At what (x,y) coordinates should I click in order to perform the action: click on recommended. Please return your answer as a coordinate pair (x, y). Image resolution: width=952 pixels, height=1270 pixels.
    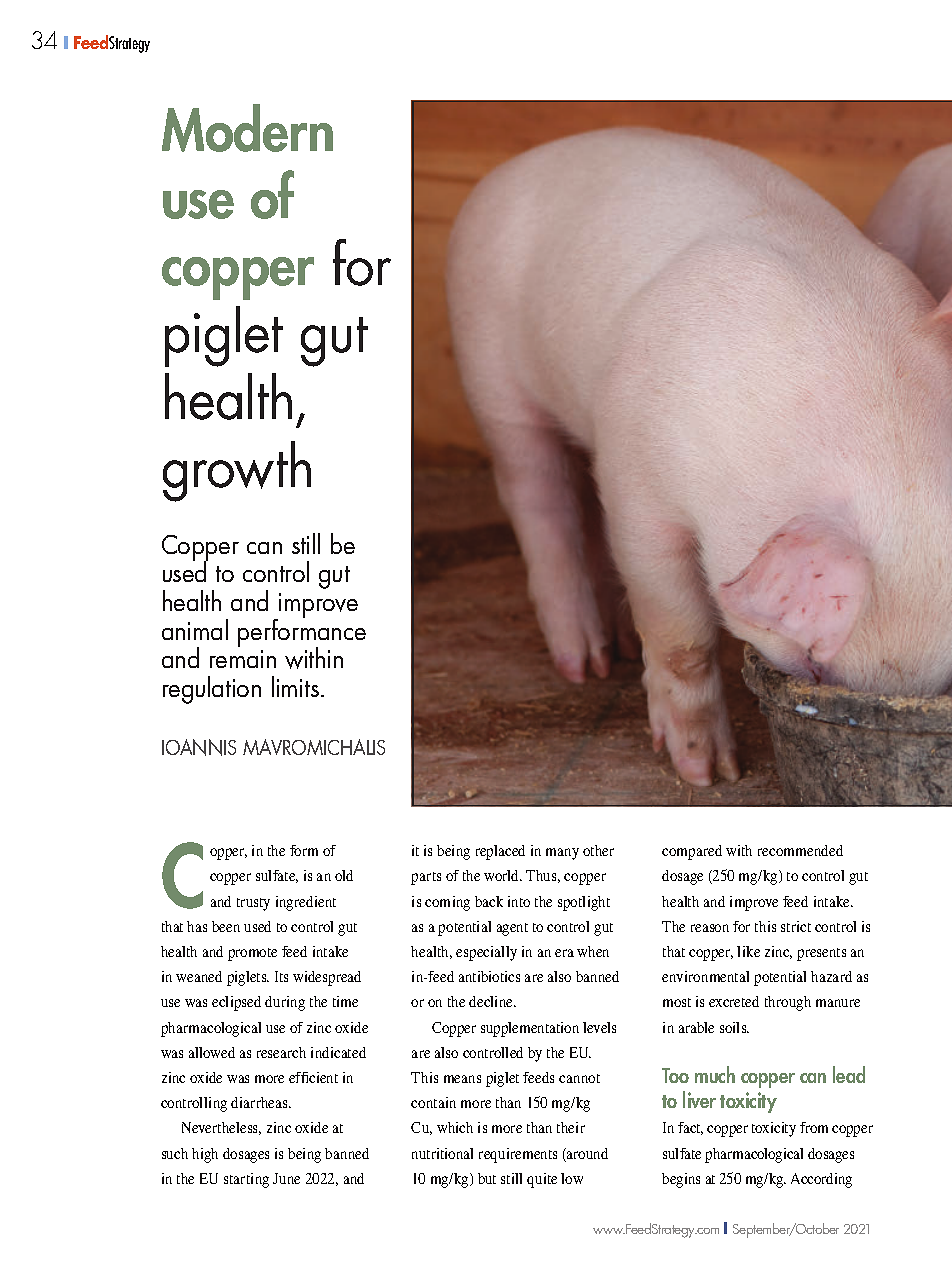
    Looking at the image, I should click on (800, 850).
